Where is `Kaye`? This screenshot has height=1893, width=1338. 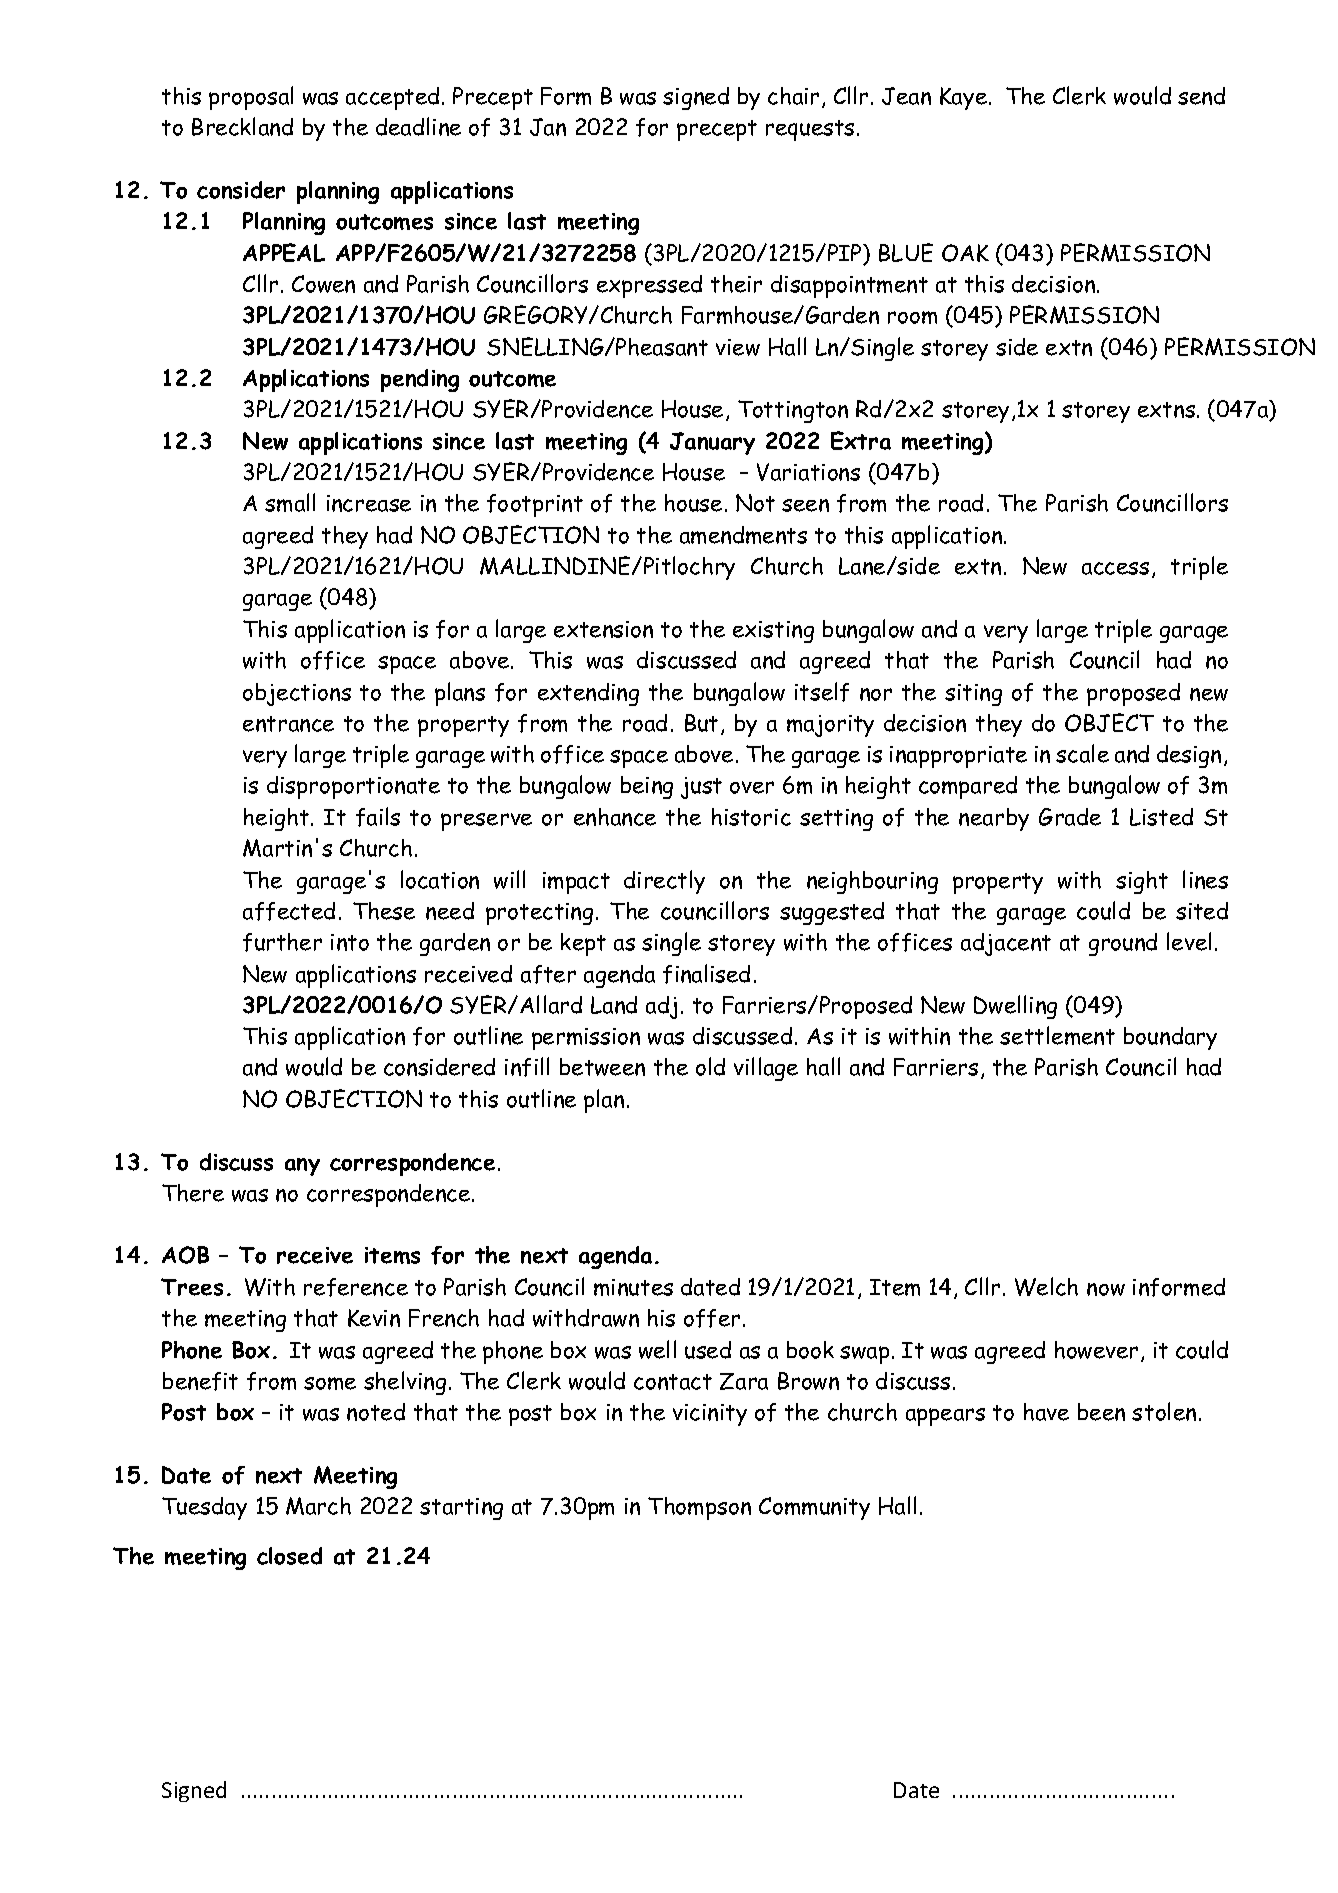
Kaye is located at coordinates (963, 98).
